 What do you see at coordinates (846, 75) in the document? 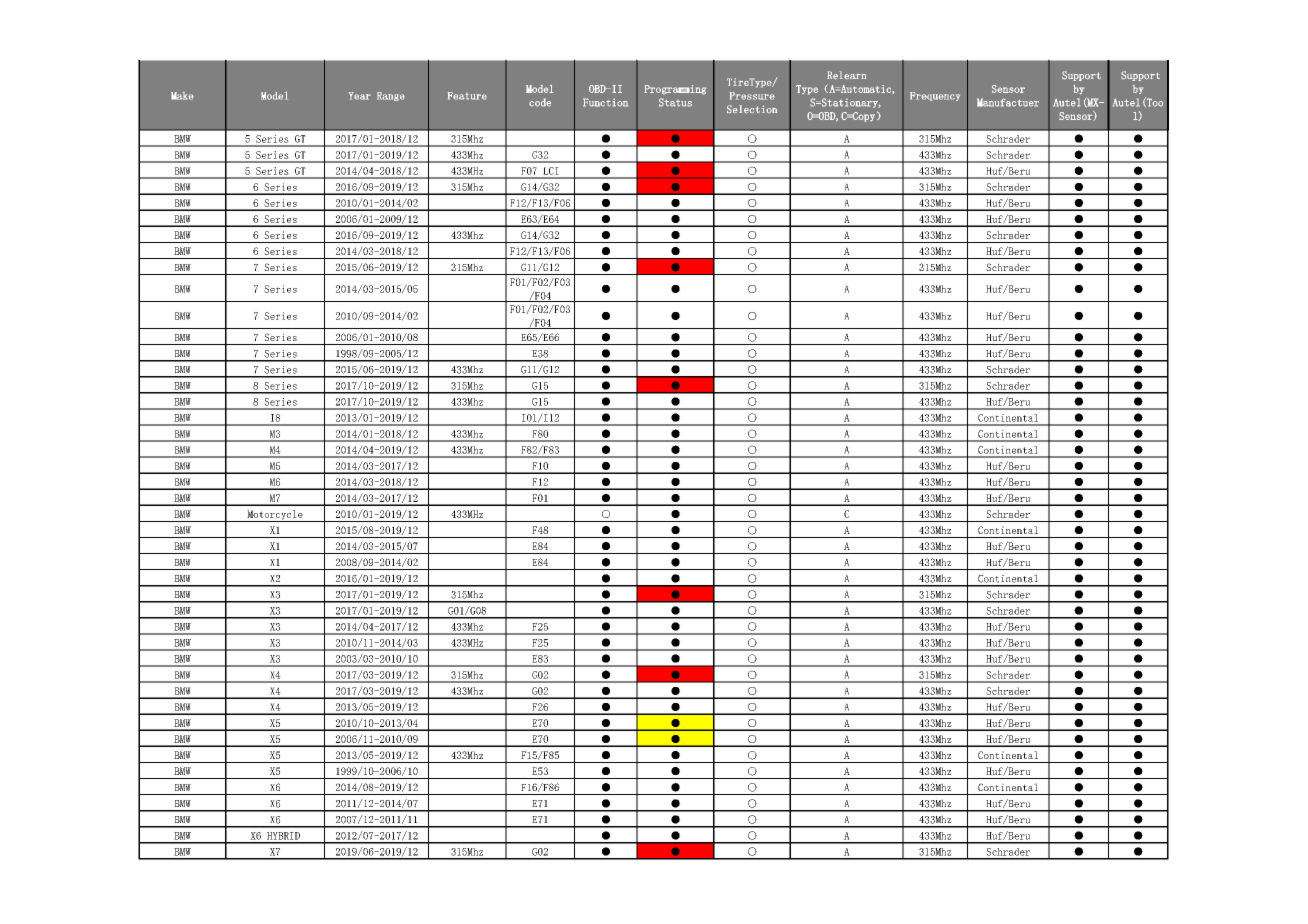
I see `Relearn` at bounding box center [846, 75].
